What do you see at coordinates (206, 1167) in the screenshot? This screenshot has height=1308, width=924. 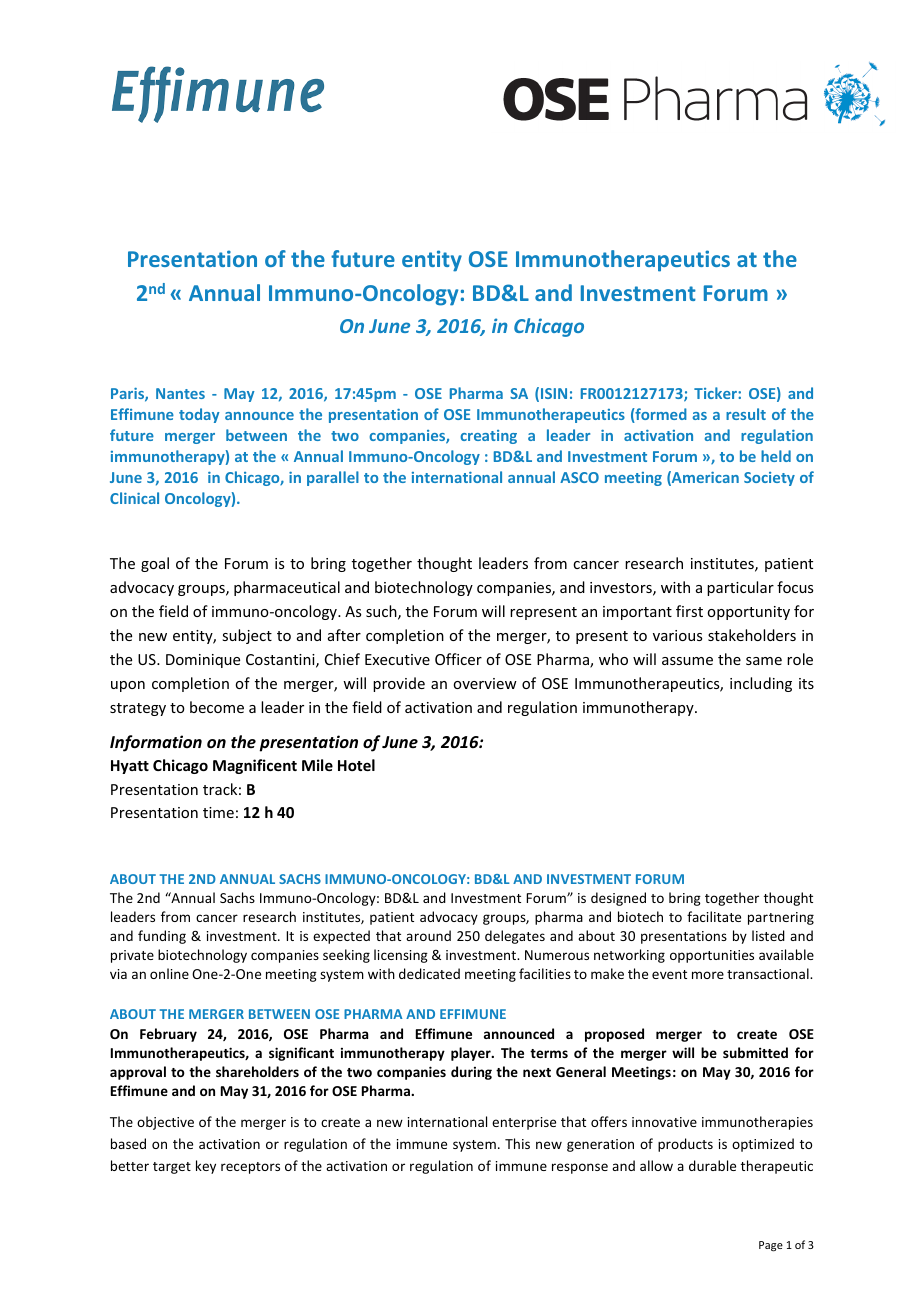 I see `key` at bounding box center [206, 1167].
